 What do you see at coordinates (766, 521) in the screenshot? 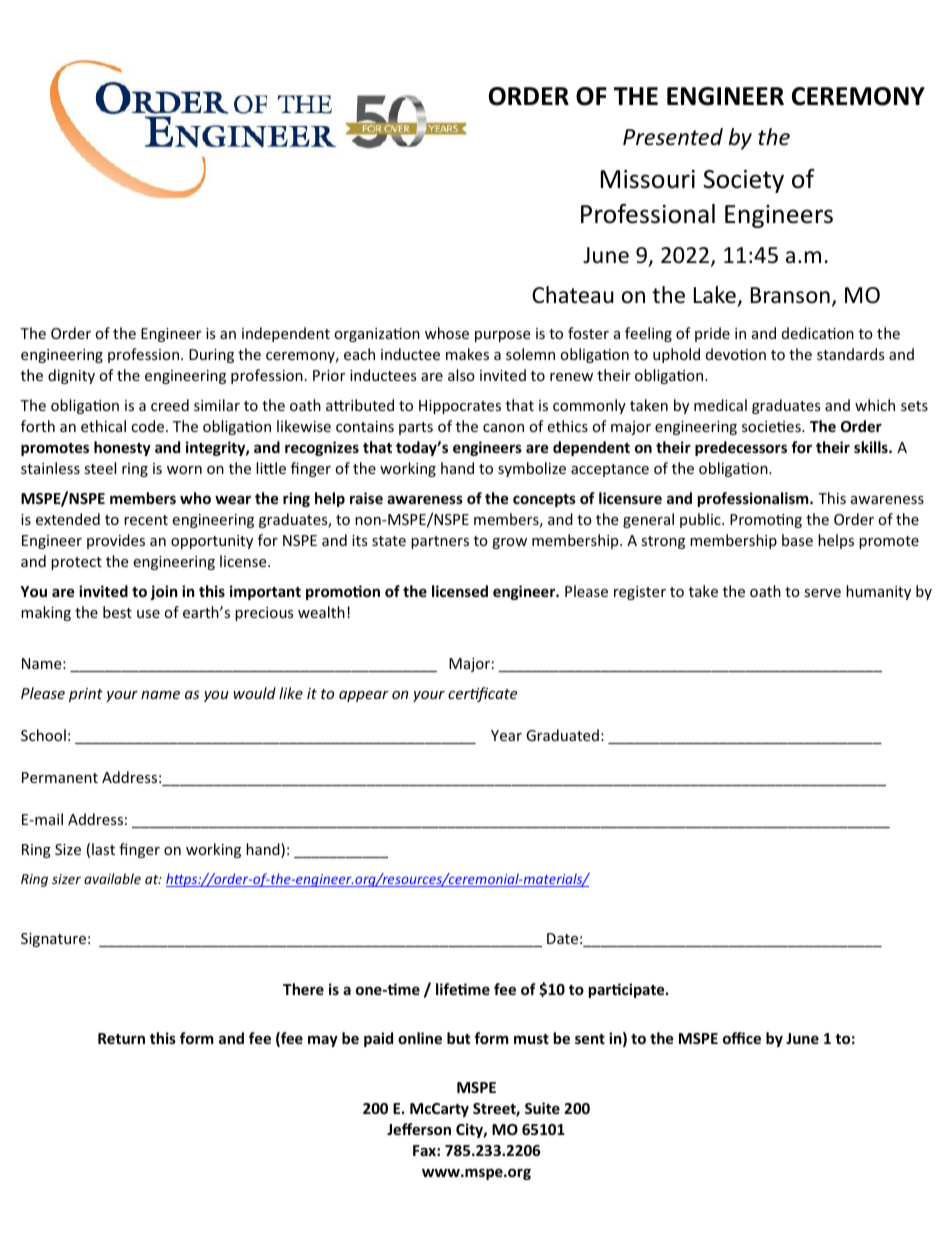
I see `Promoting` at bounding box center [766, 521].
